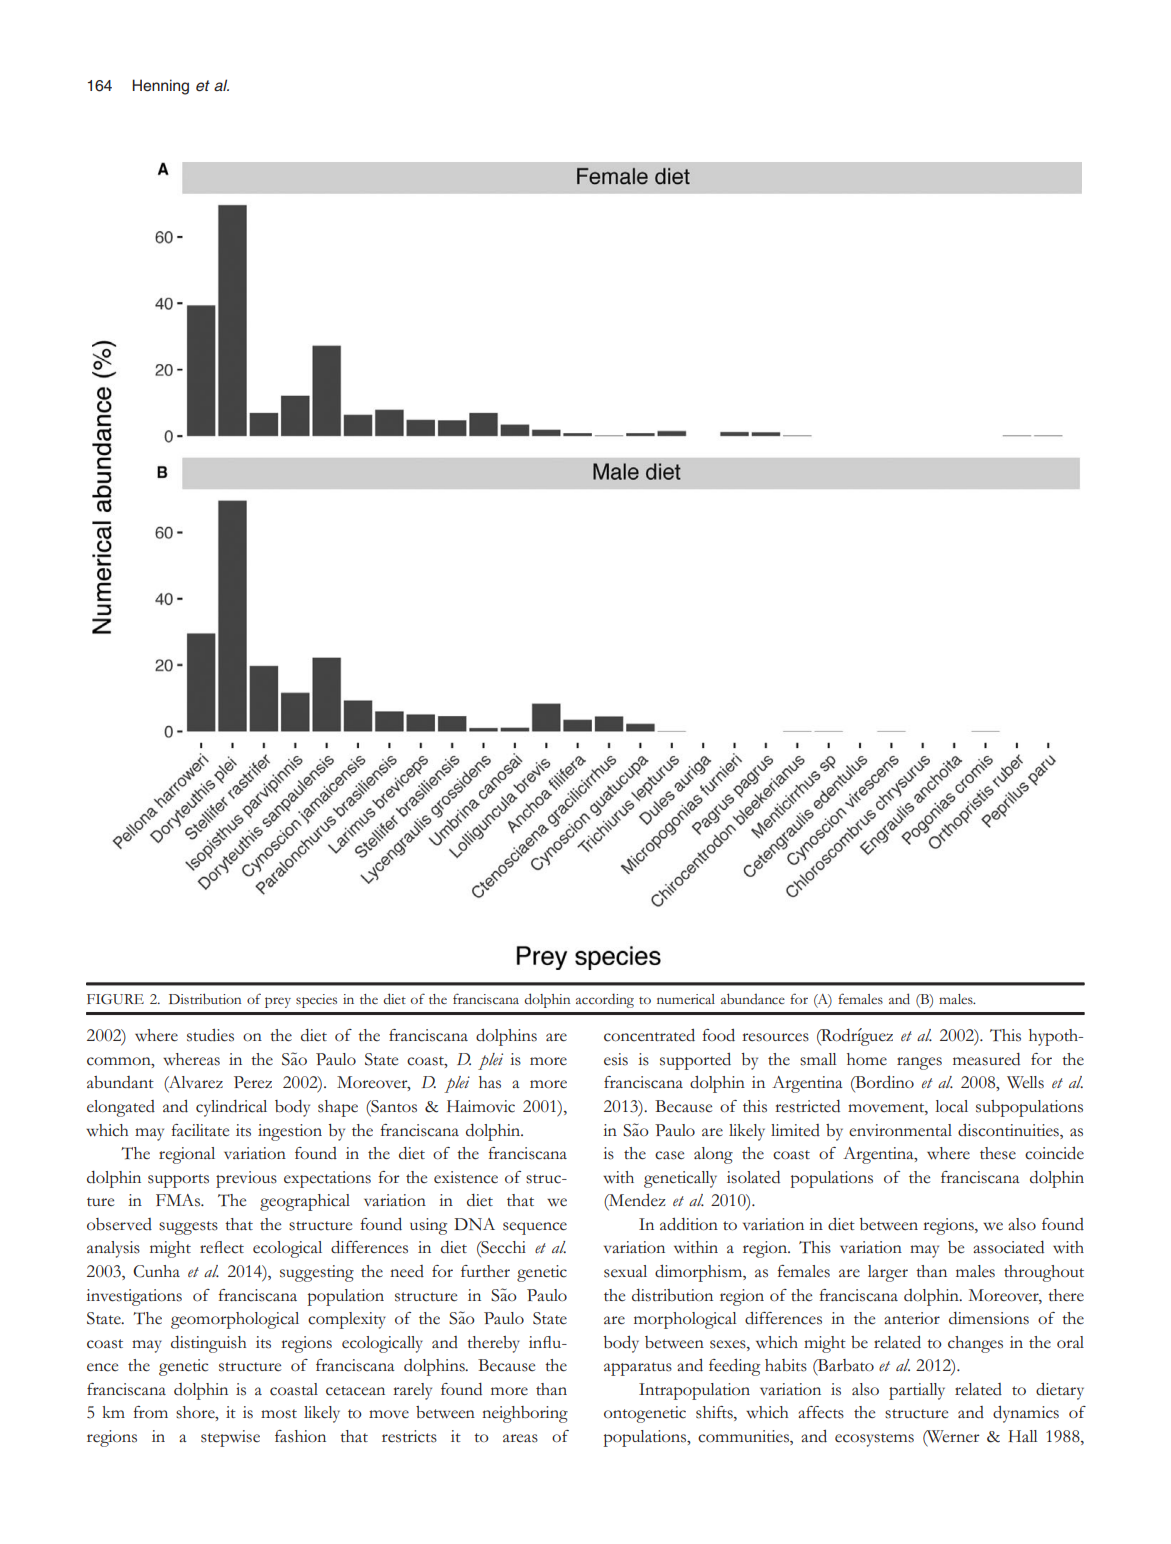 The image size is (1171, 1544). Describe the element at coordinates (638, 1369) in the page. I see `apparatus` at that location.
